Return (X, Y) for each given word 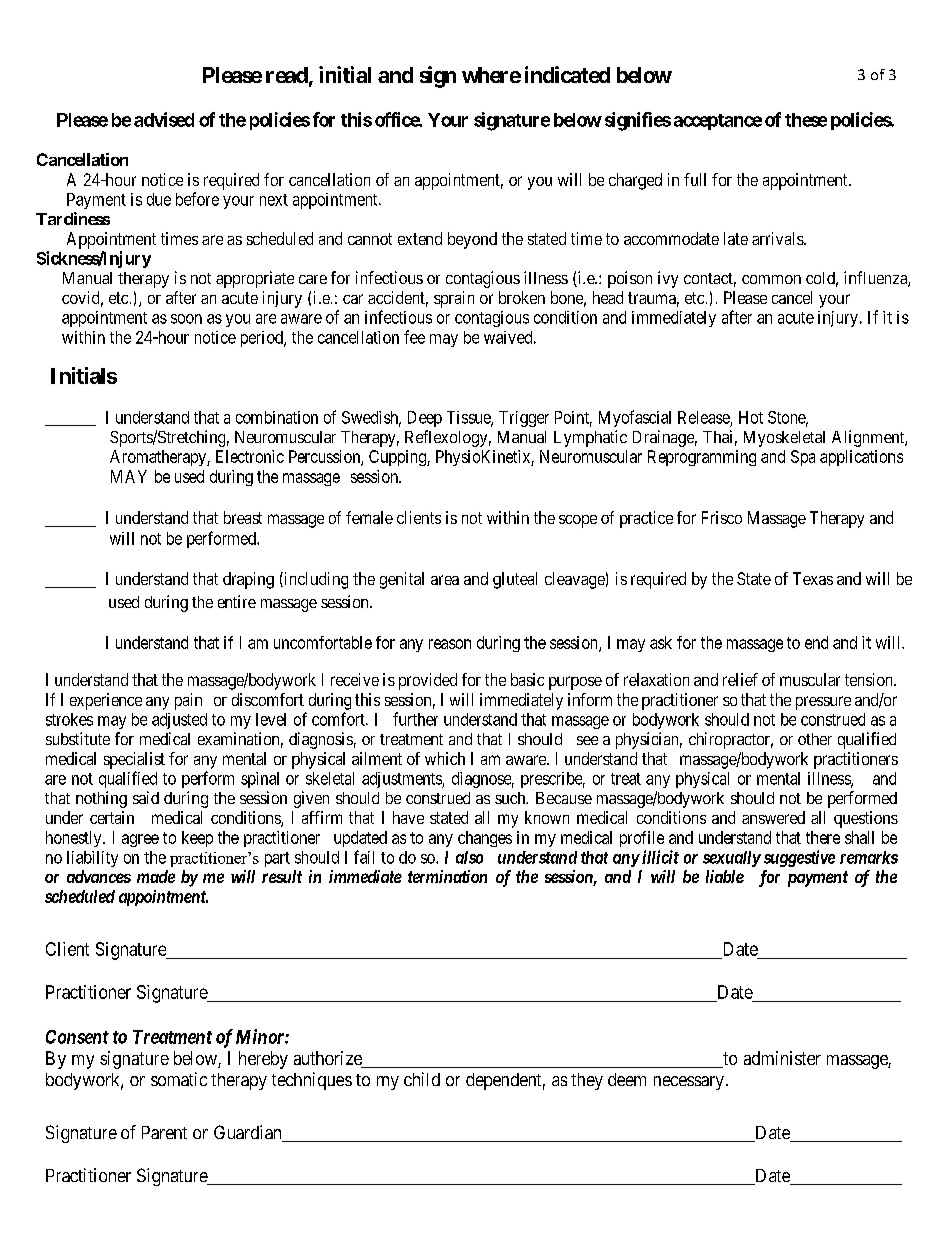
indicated (567, 74)
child (422, 1079)
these (806, 120)
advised (164, 119)
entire (237, 601)
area (445, 580)
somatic (179, 1079)
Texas (813, 578)
